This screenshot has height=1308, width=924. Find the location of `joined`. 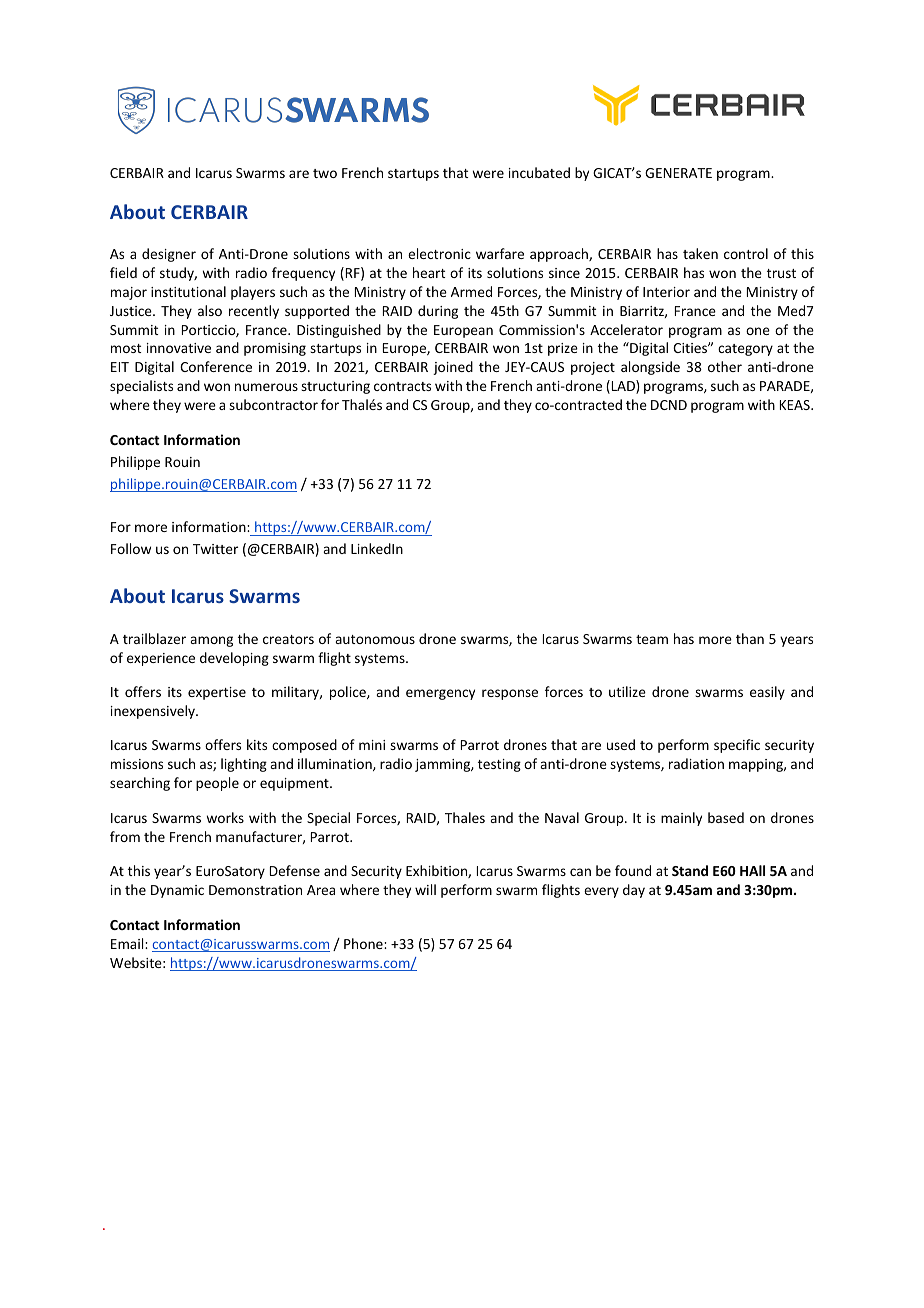

joined is located at coordinates (453, 368).
